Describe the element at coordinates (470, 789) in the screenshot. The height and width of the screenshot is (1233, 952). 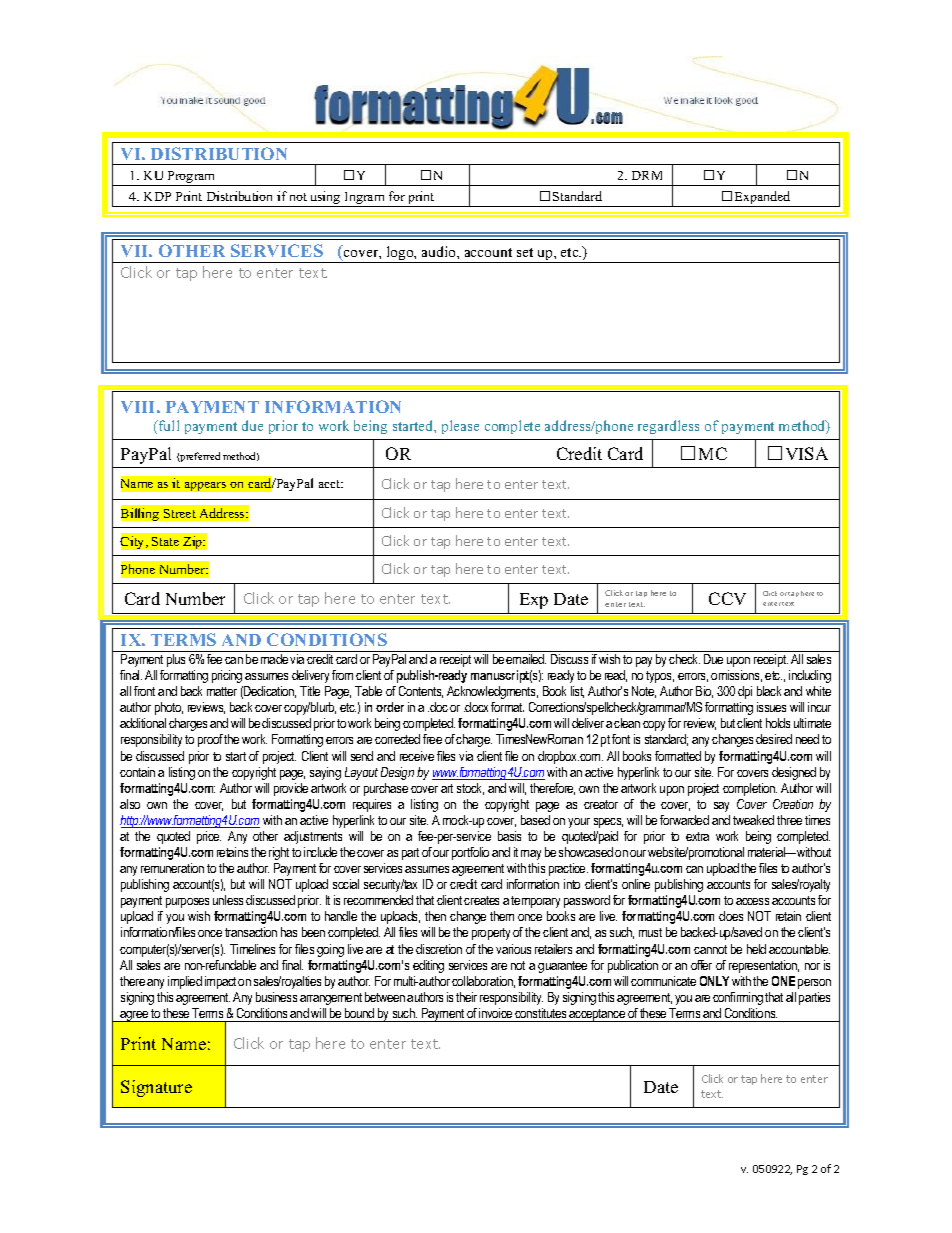
I see `stock` at that location.
